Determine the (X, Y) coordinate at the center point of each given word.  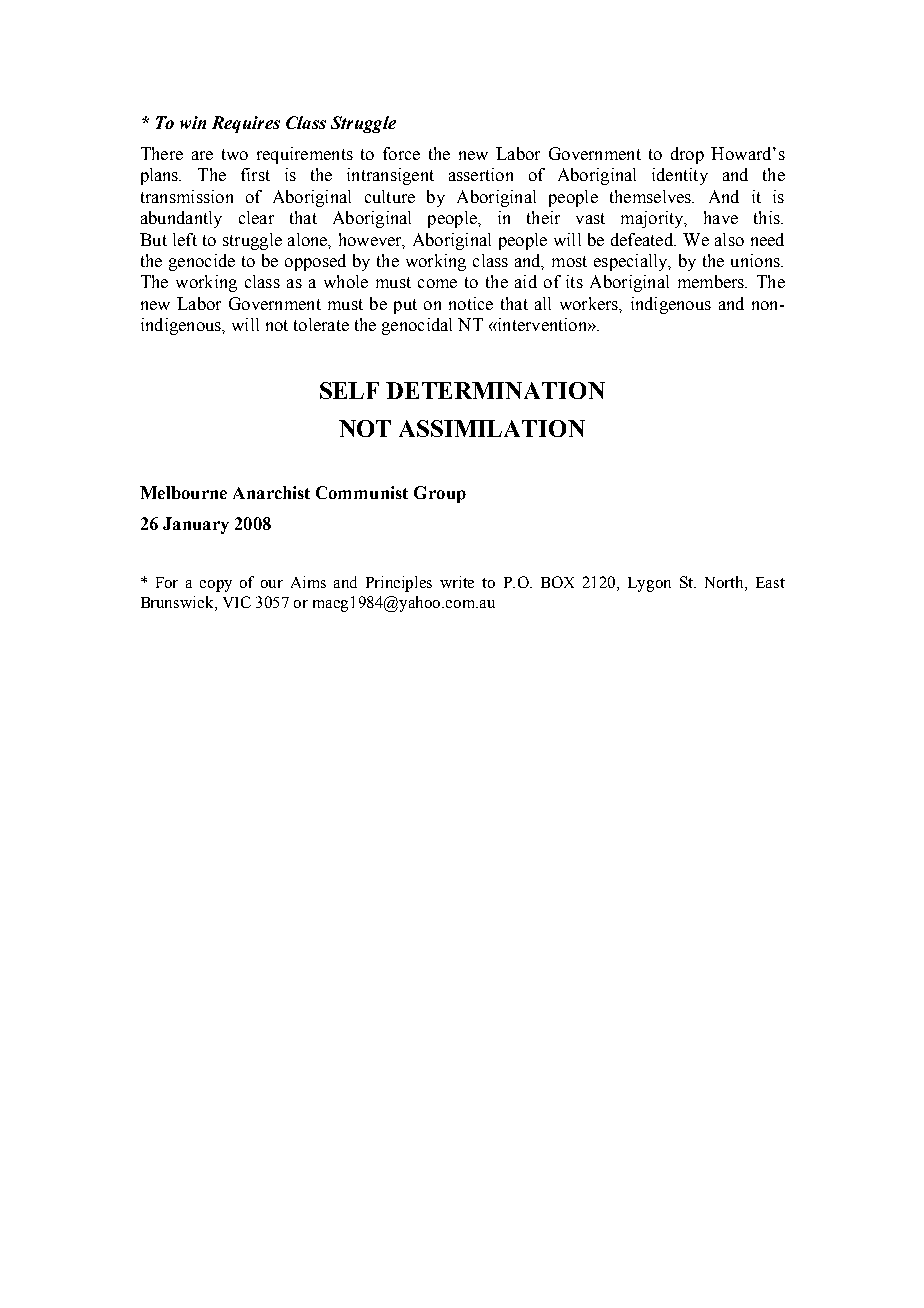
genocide (202, 262)
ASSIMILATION (492, 428)
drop (687, 155)
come (437, 283)
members (712, 281)
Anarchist (271, 492)
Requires (246, 124)
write (457, 582)
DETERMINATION (495, 390)
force (401, 153)
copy (216, 586)
